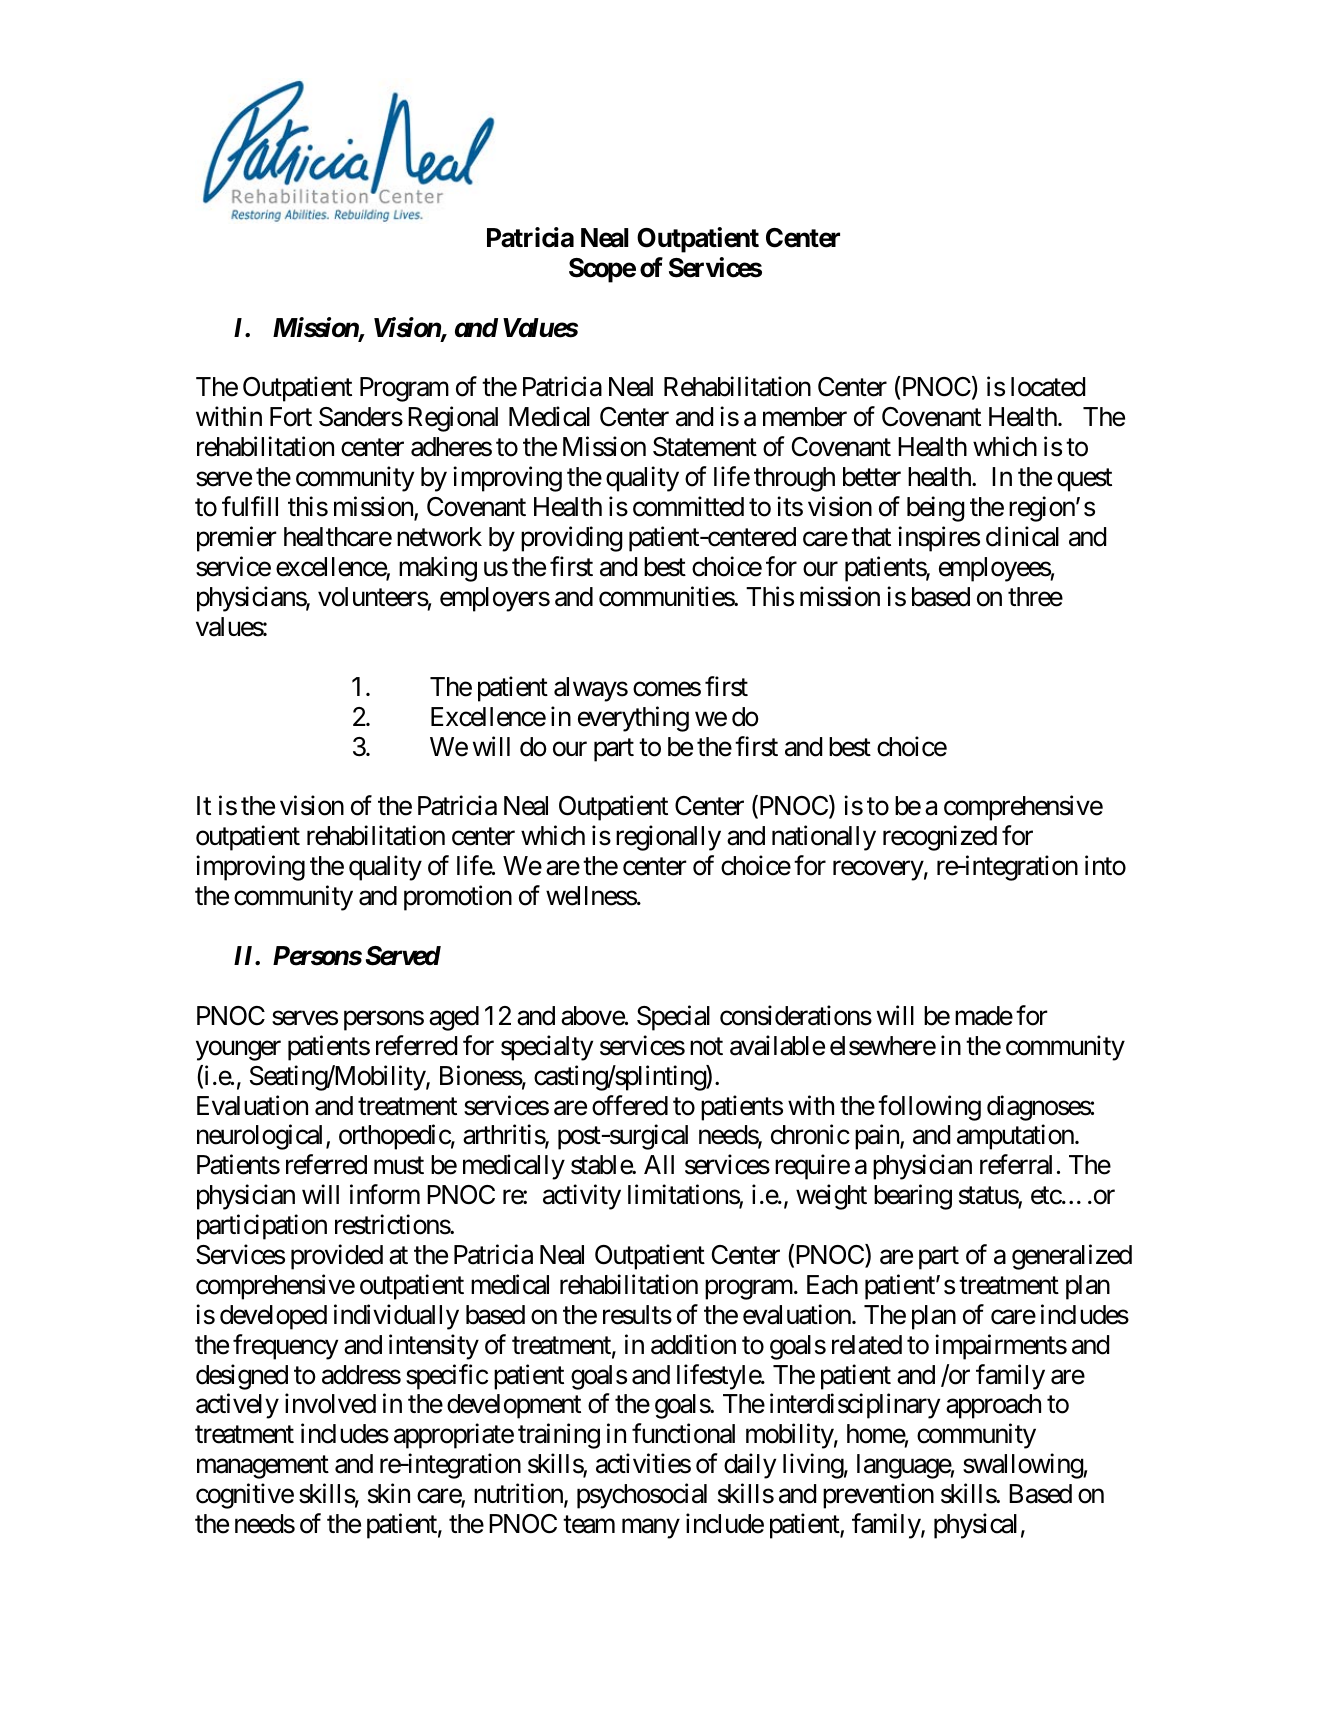 This screenshot has height=1717, width=1327. I want to click on Statement, so click(705, 447).
